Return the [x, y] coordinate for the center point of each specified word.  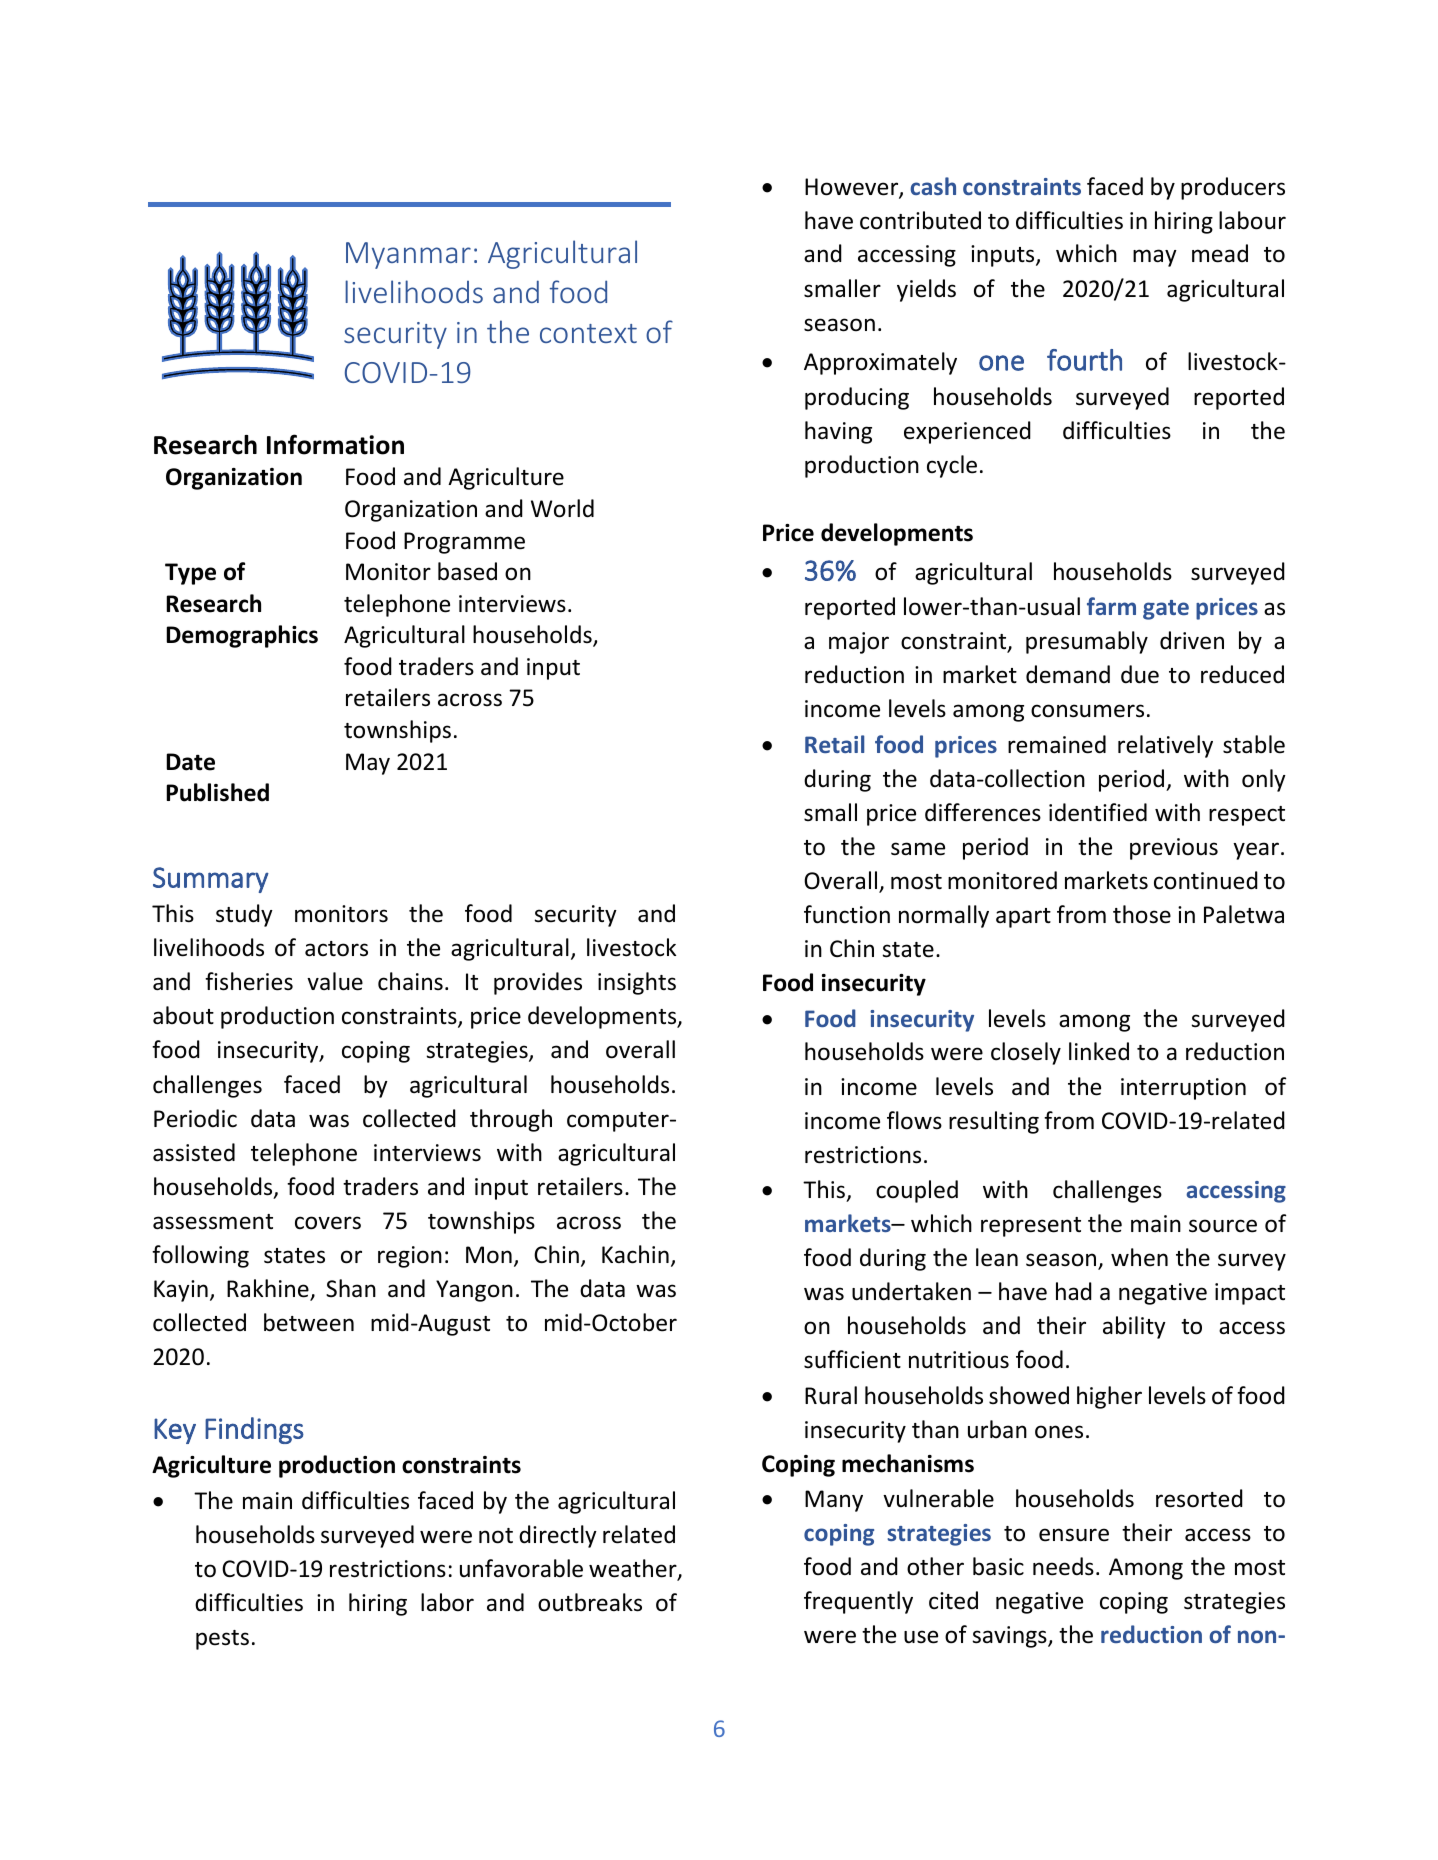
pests [222, 1640]
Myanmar [408, 255]
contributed [920, 220]
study [244, 915]
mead [1220, 253]
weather [634, 1569]
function [847, 914]
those [1142, 914]
